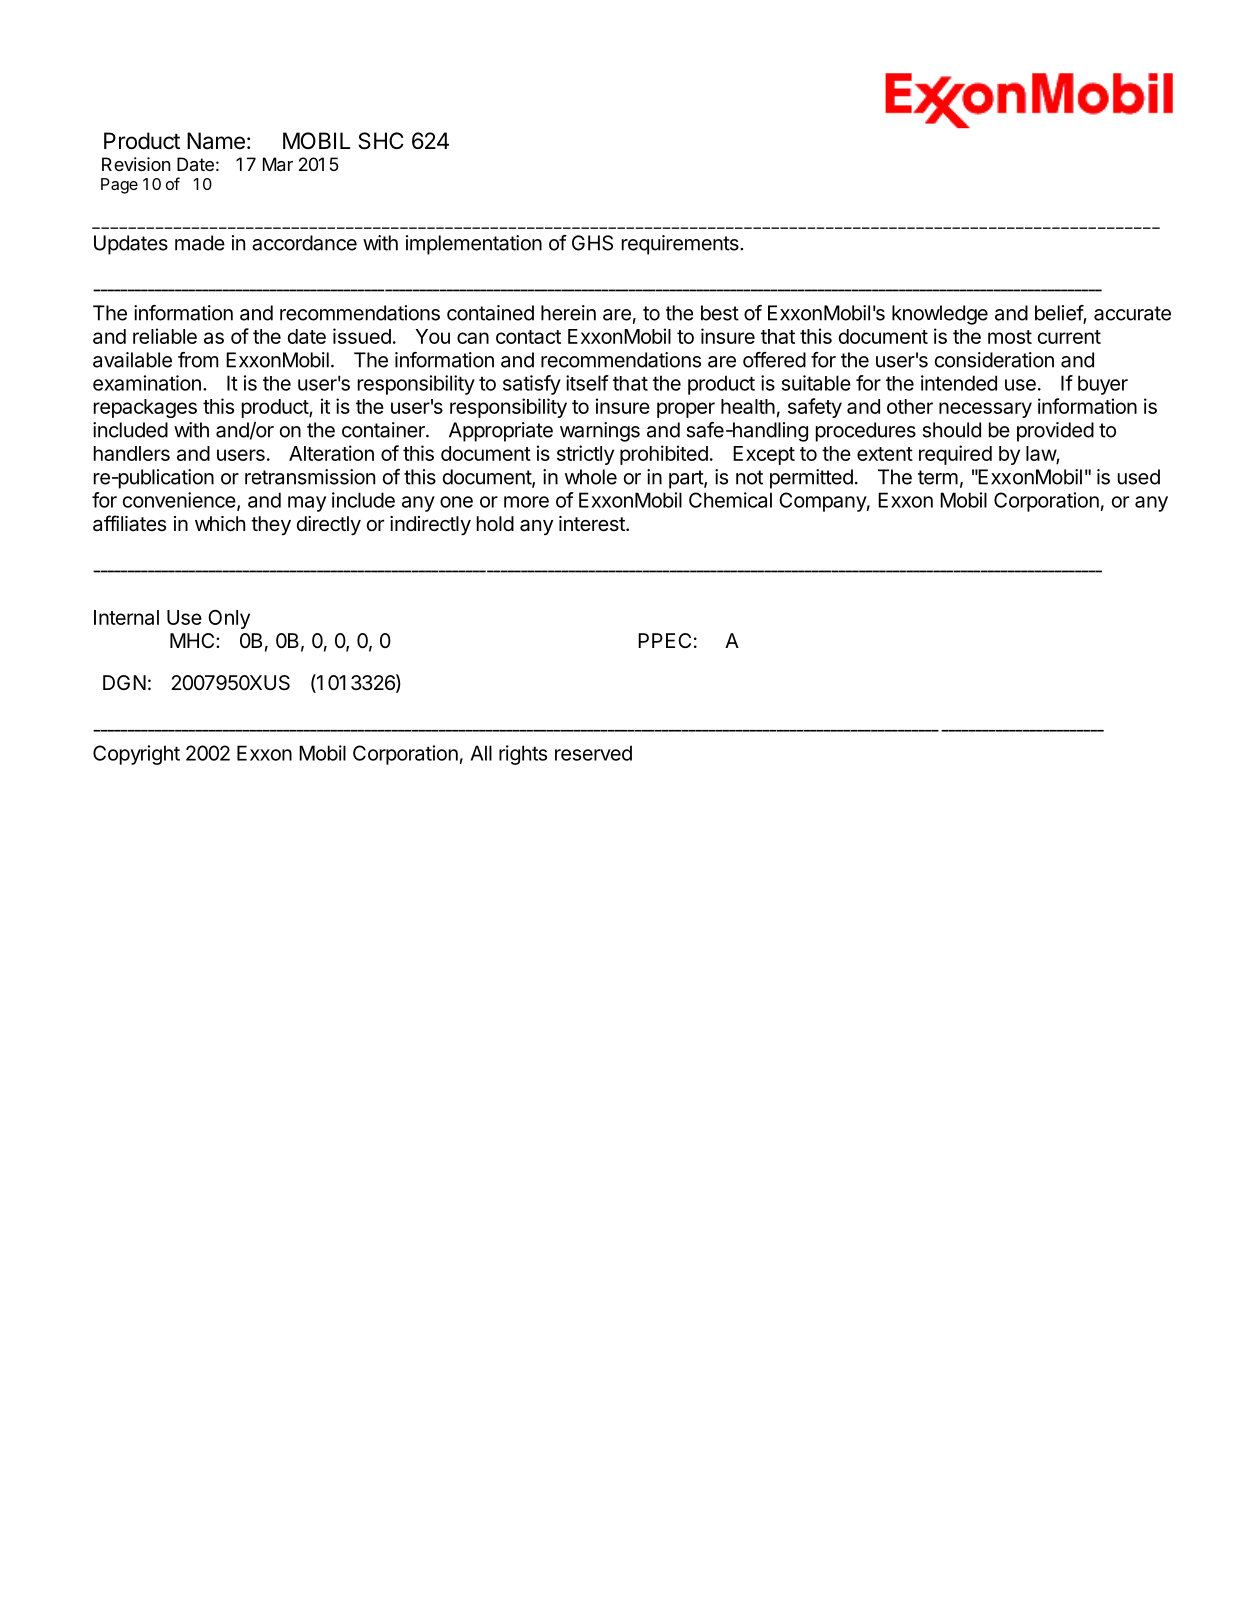  I want to click on Mar, so click(278, 164).
